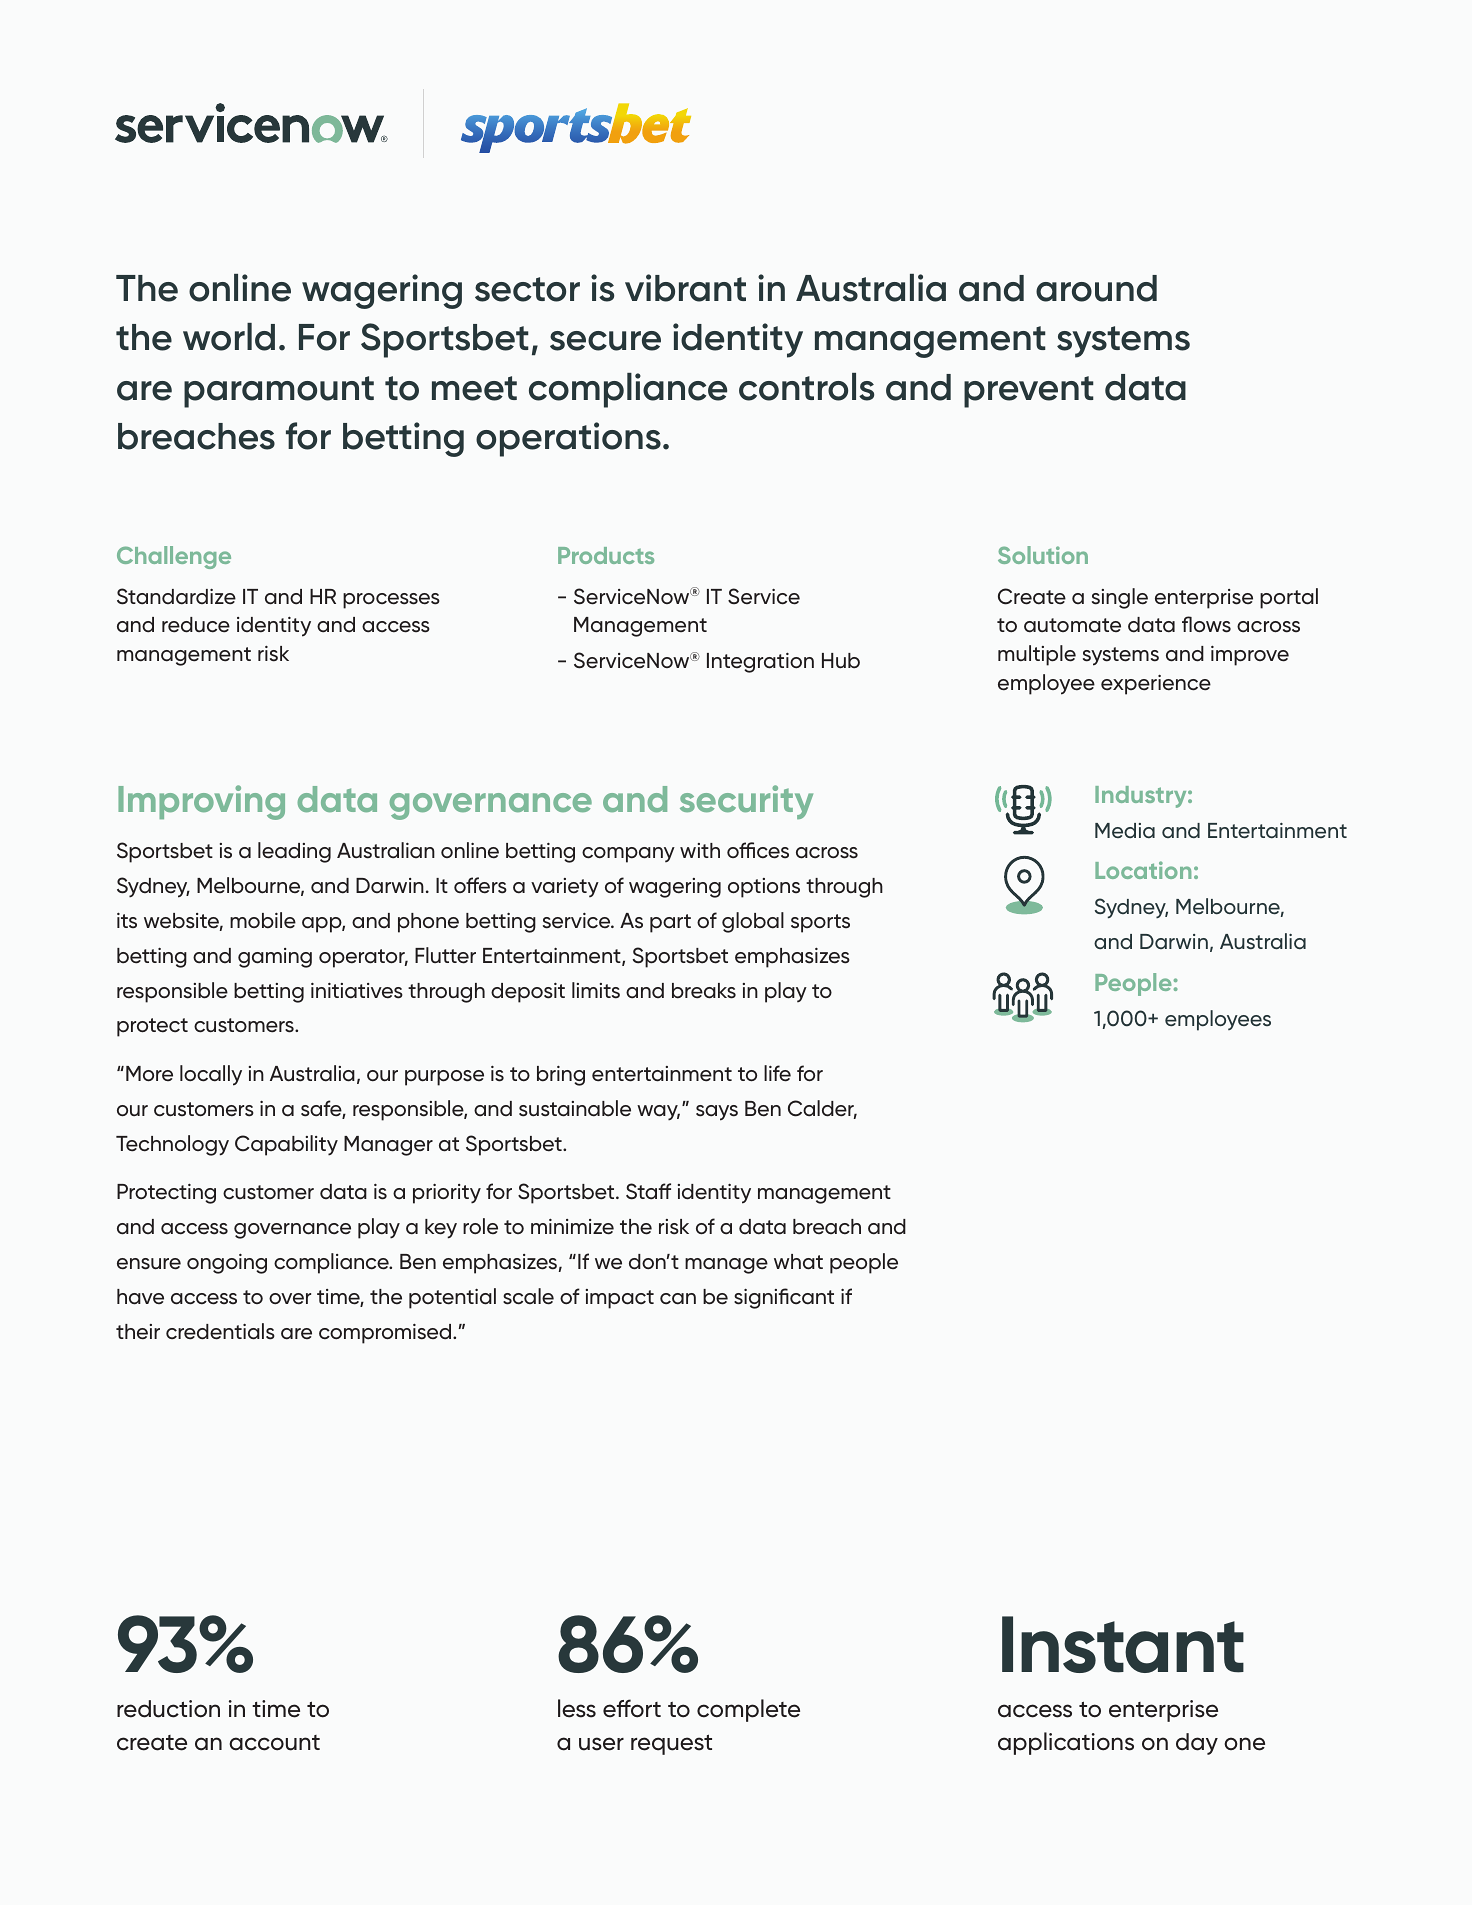 The width and height of the image is (1472, 1905). What do you see at coordinates (196, 625) in the image?
I see `reduce` at bounding box center [196, 625].
